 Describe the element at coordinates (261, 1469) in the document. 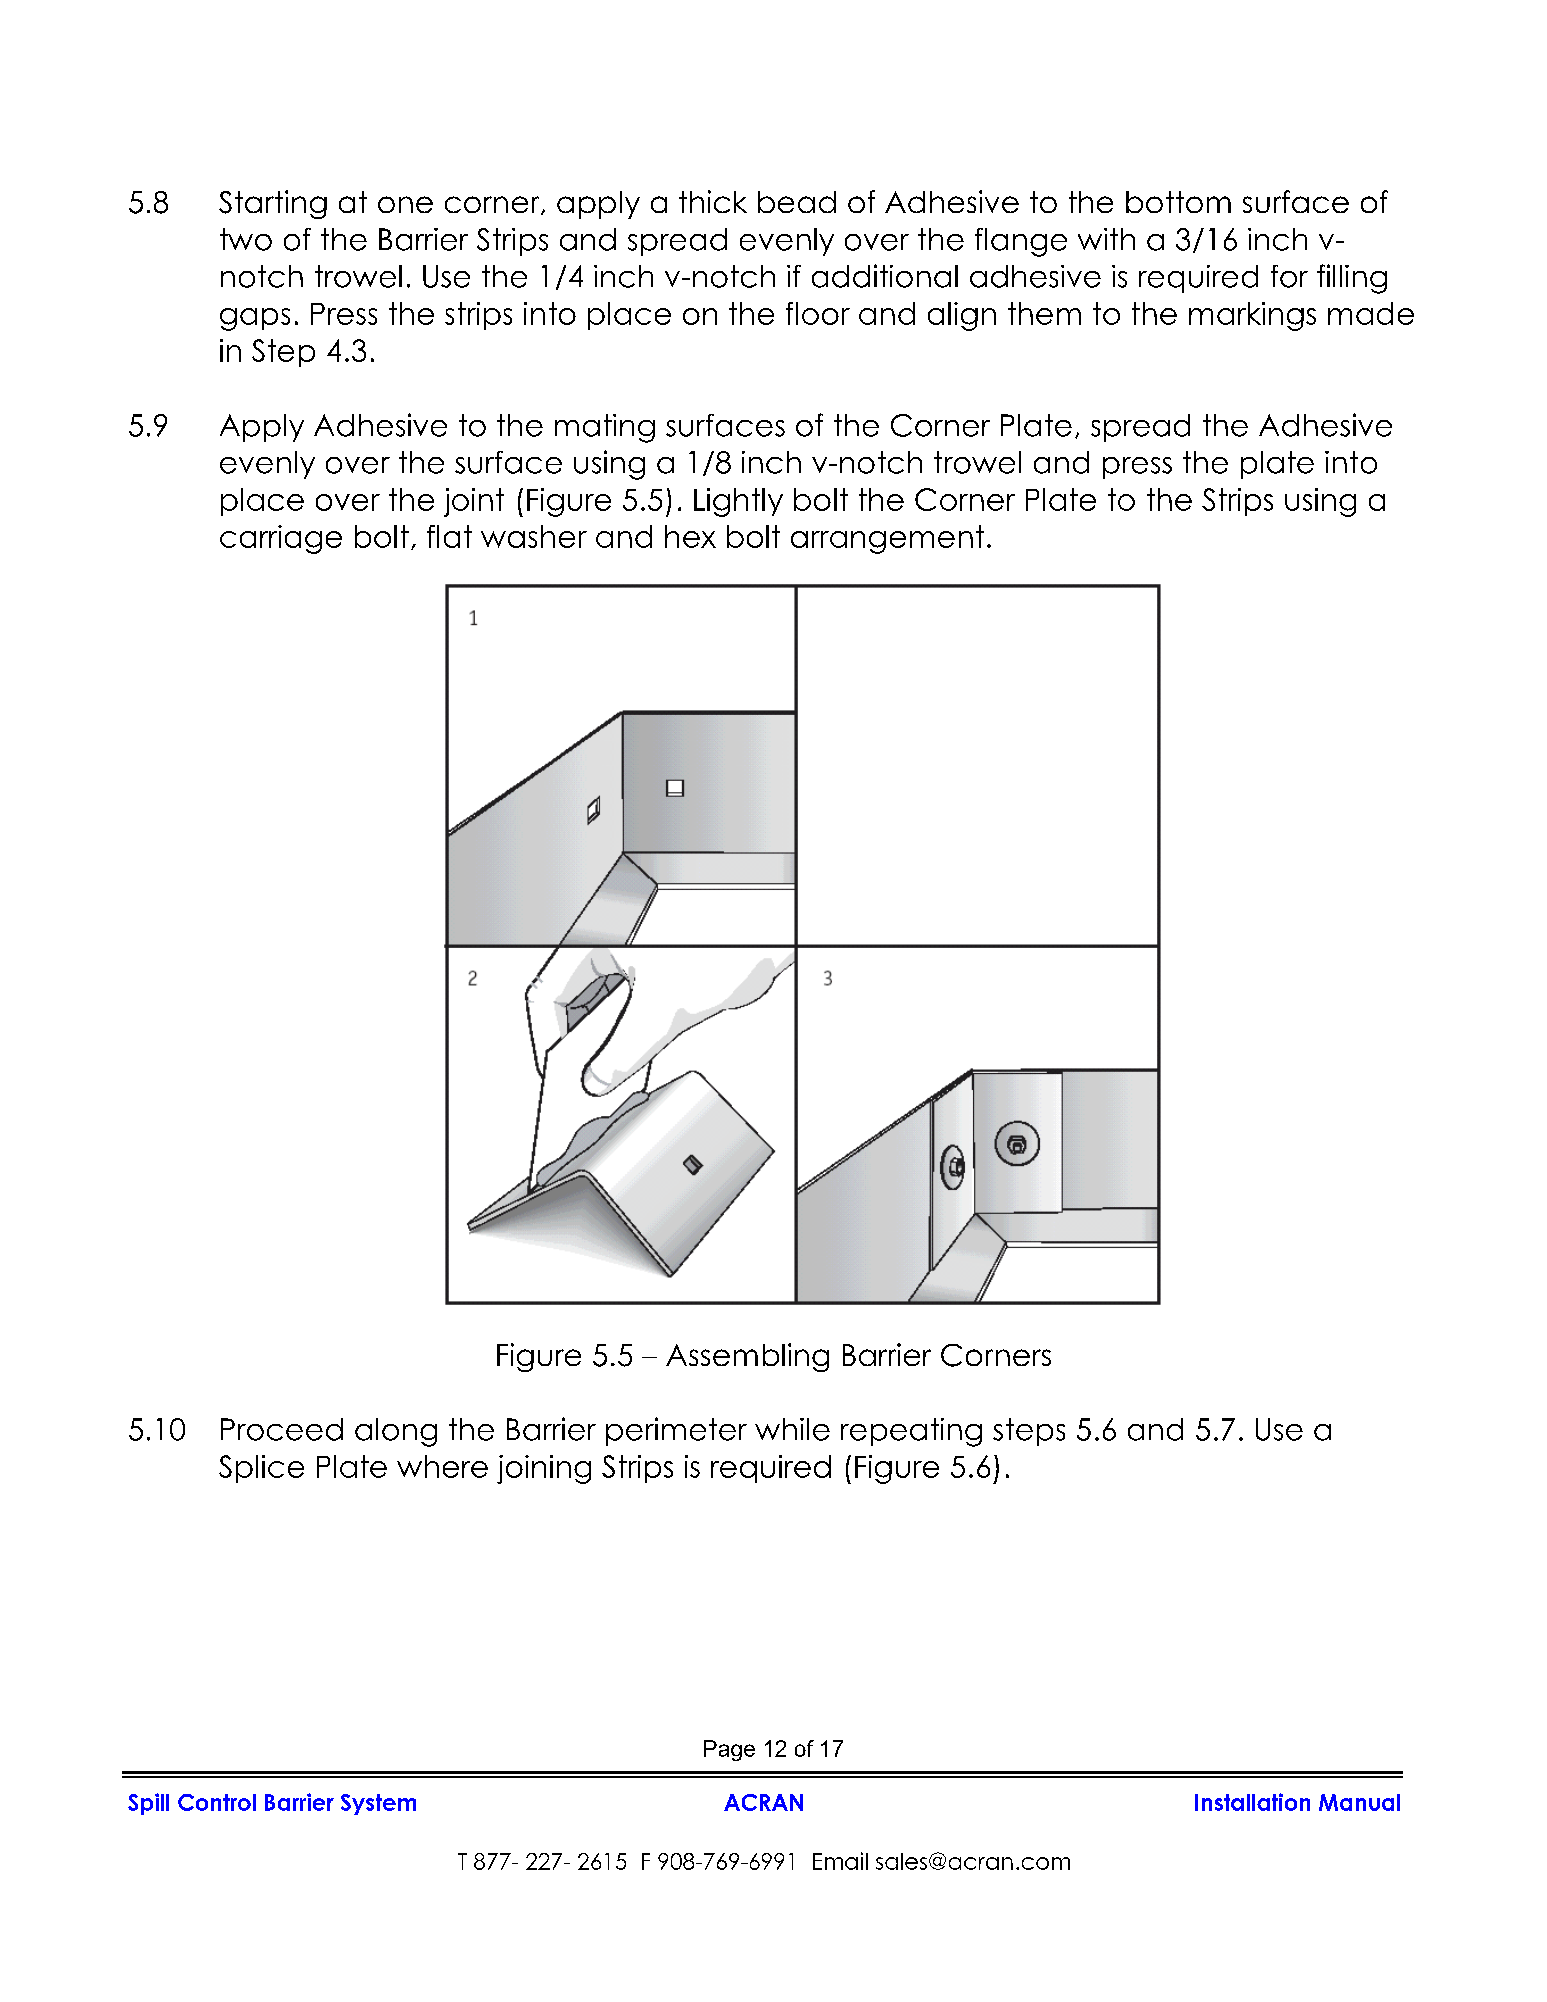

I see `Splice` at that location.
